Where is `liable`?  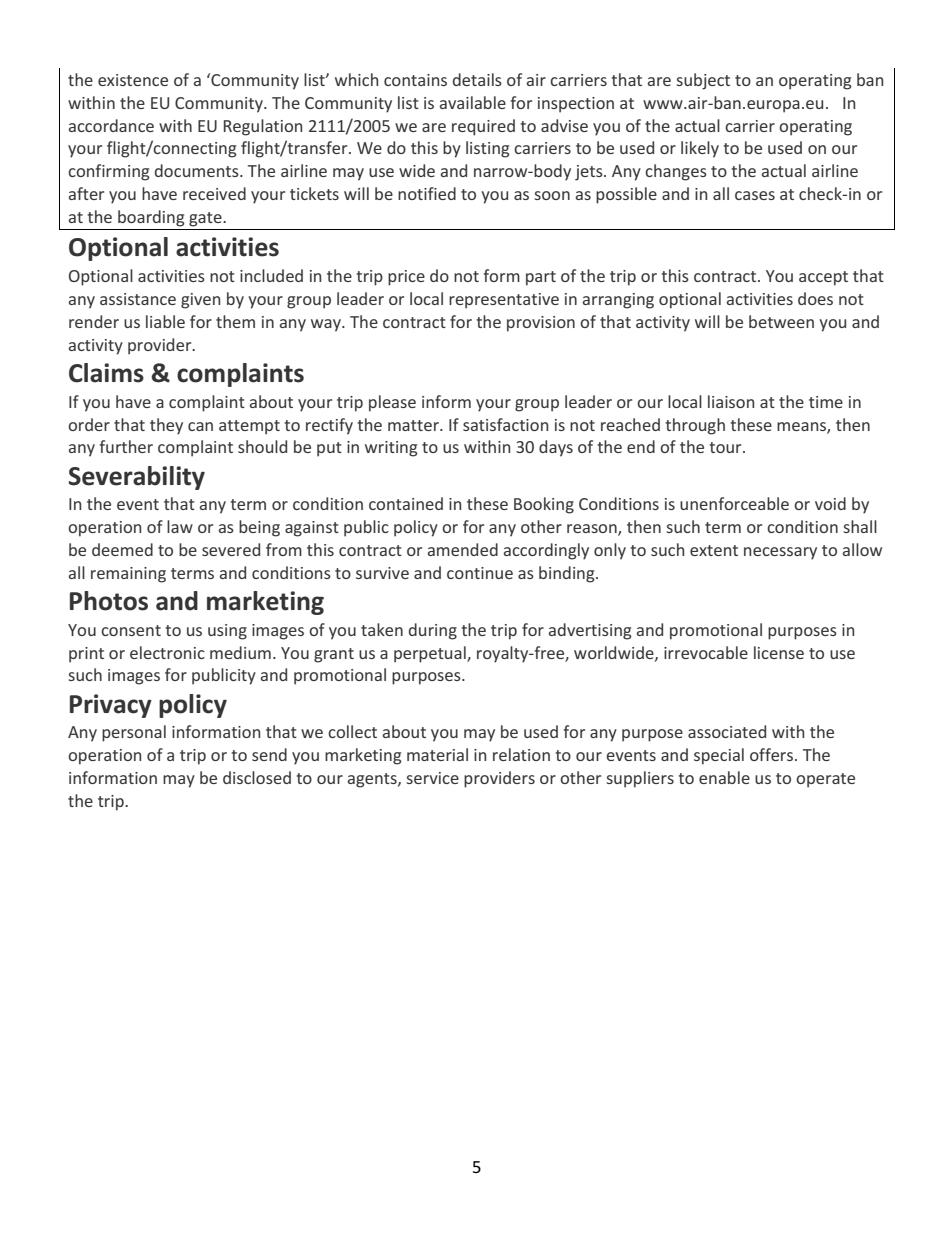 liable is located at coordinates (165, 321).
